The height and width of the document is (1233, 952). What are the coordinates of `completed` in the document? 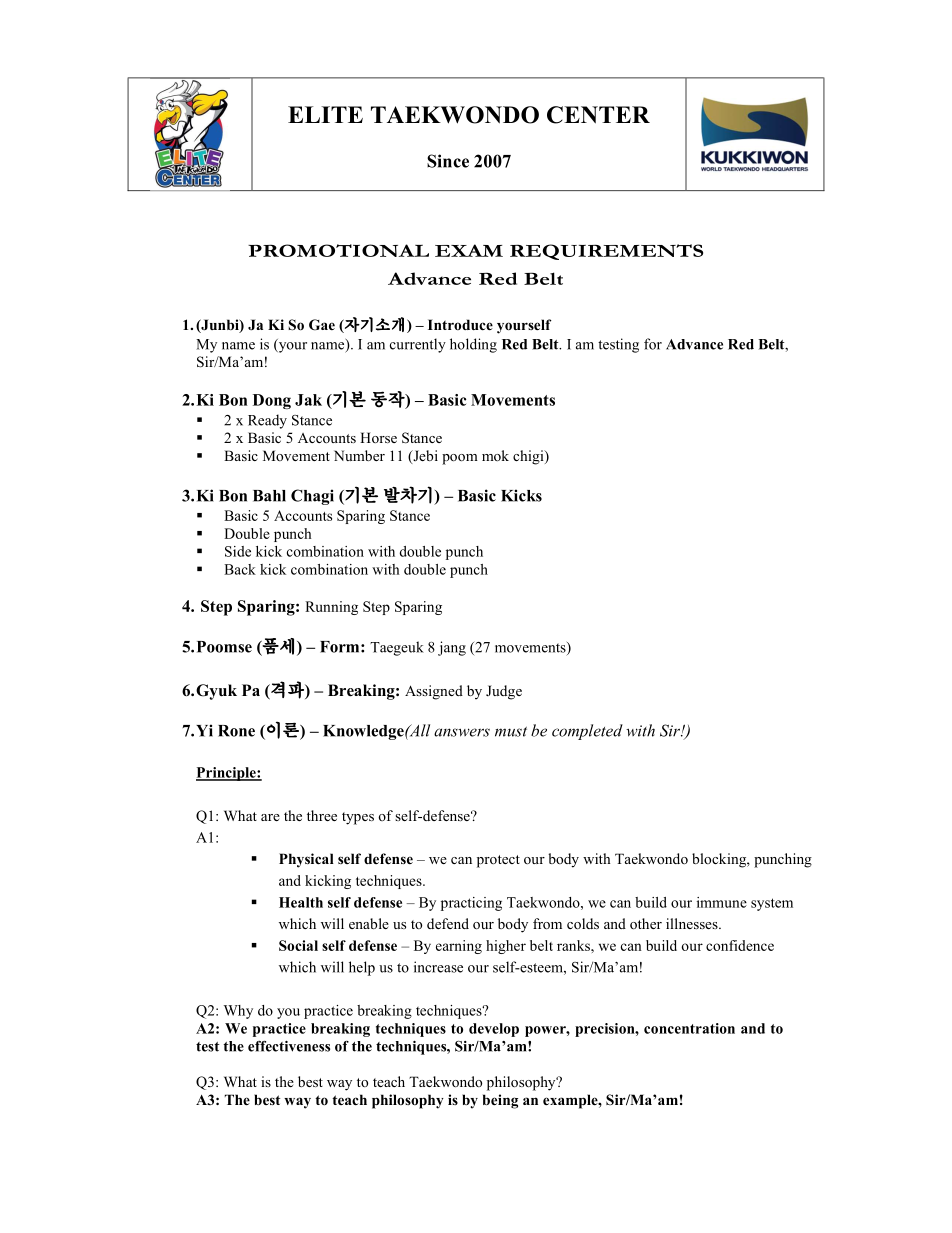 It's located at (587, 732).
